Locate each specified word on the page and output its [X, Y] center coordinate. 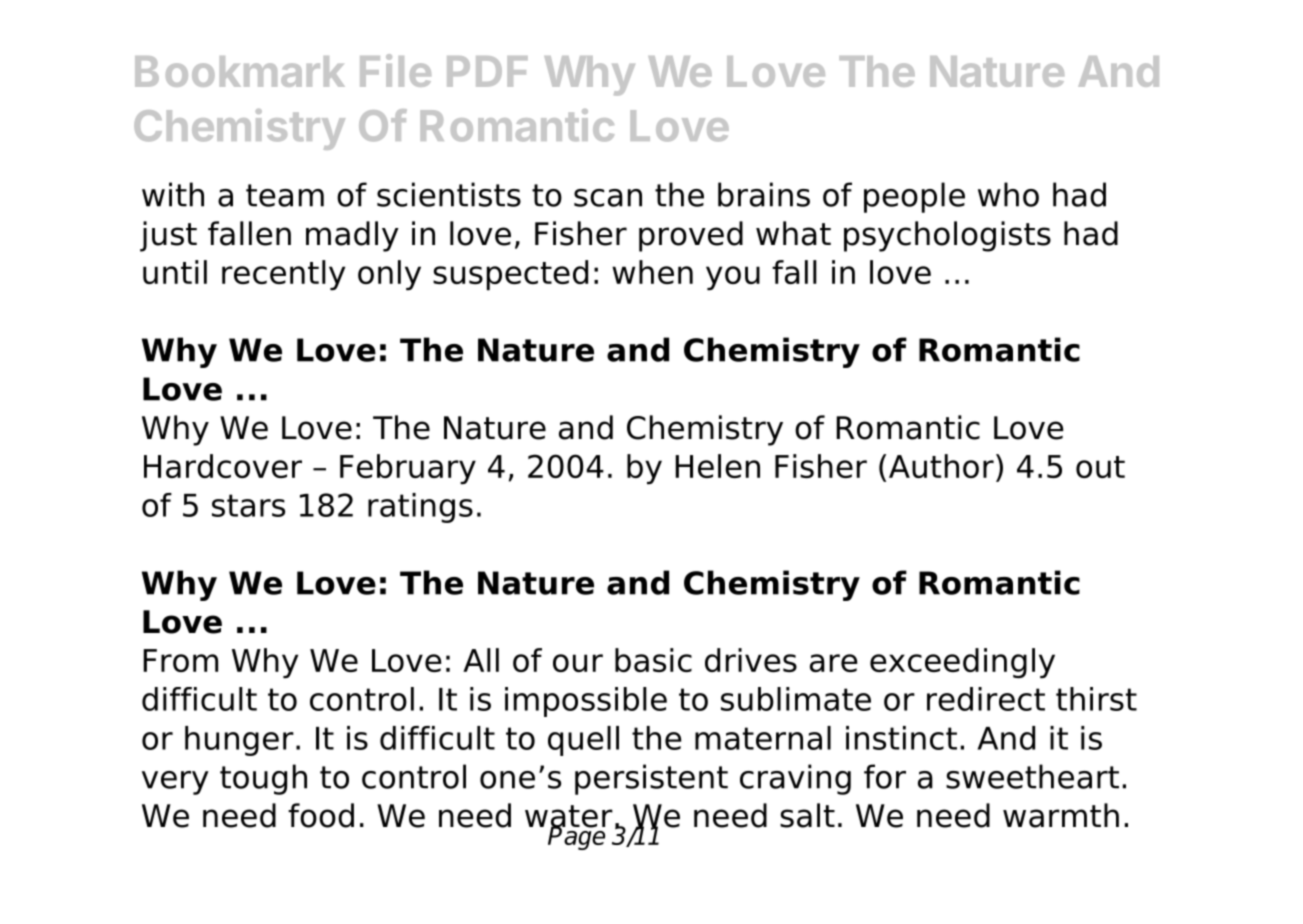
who [1008, 194]
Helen [717, 466]
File [395, 70]
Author [941, 466]
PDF [487, 71]
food [321, 815]
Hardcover [223, 466]
